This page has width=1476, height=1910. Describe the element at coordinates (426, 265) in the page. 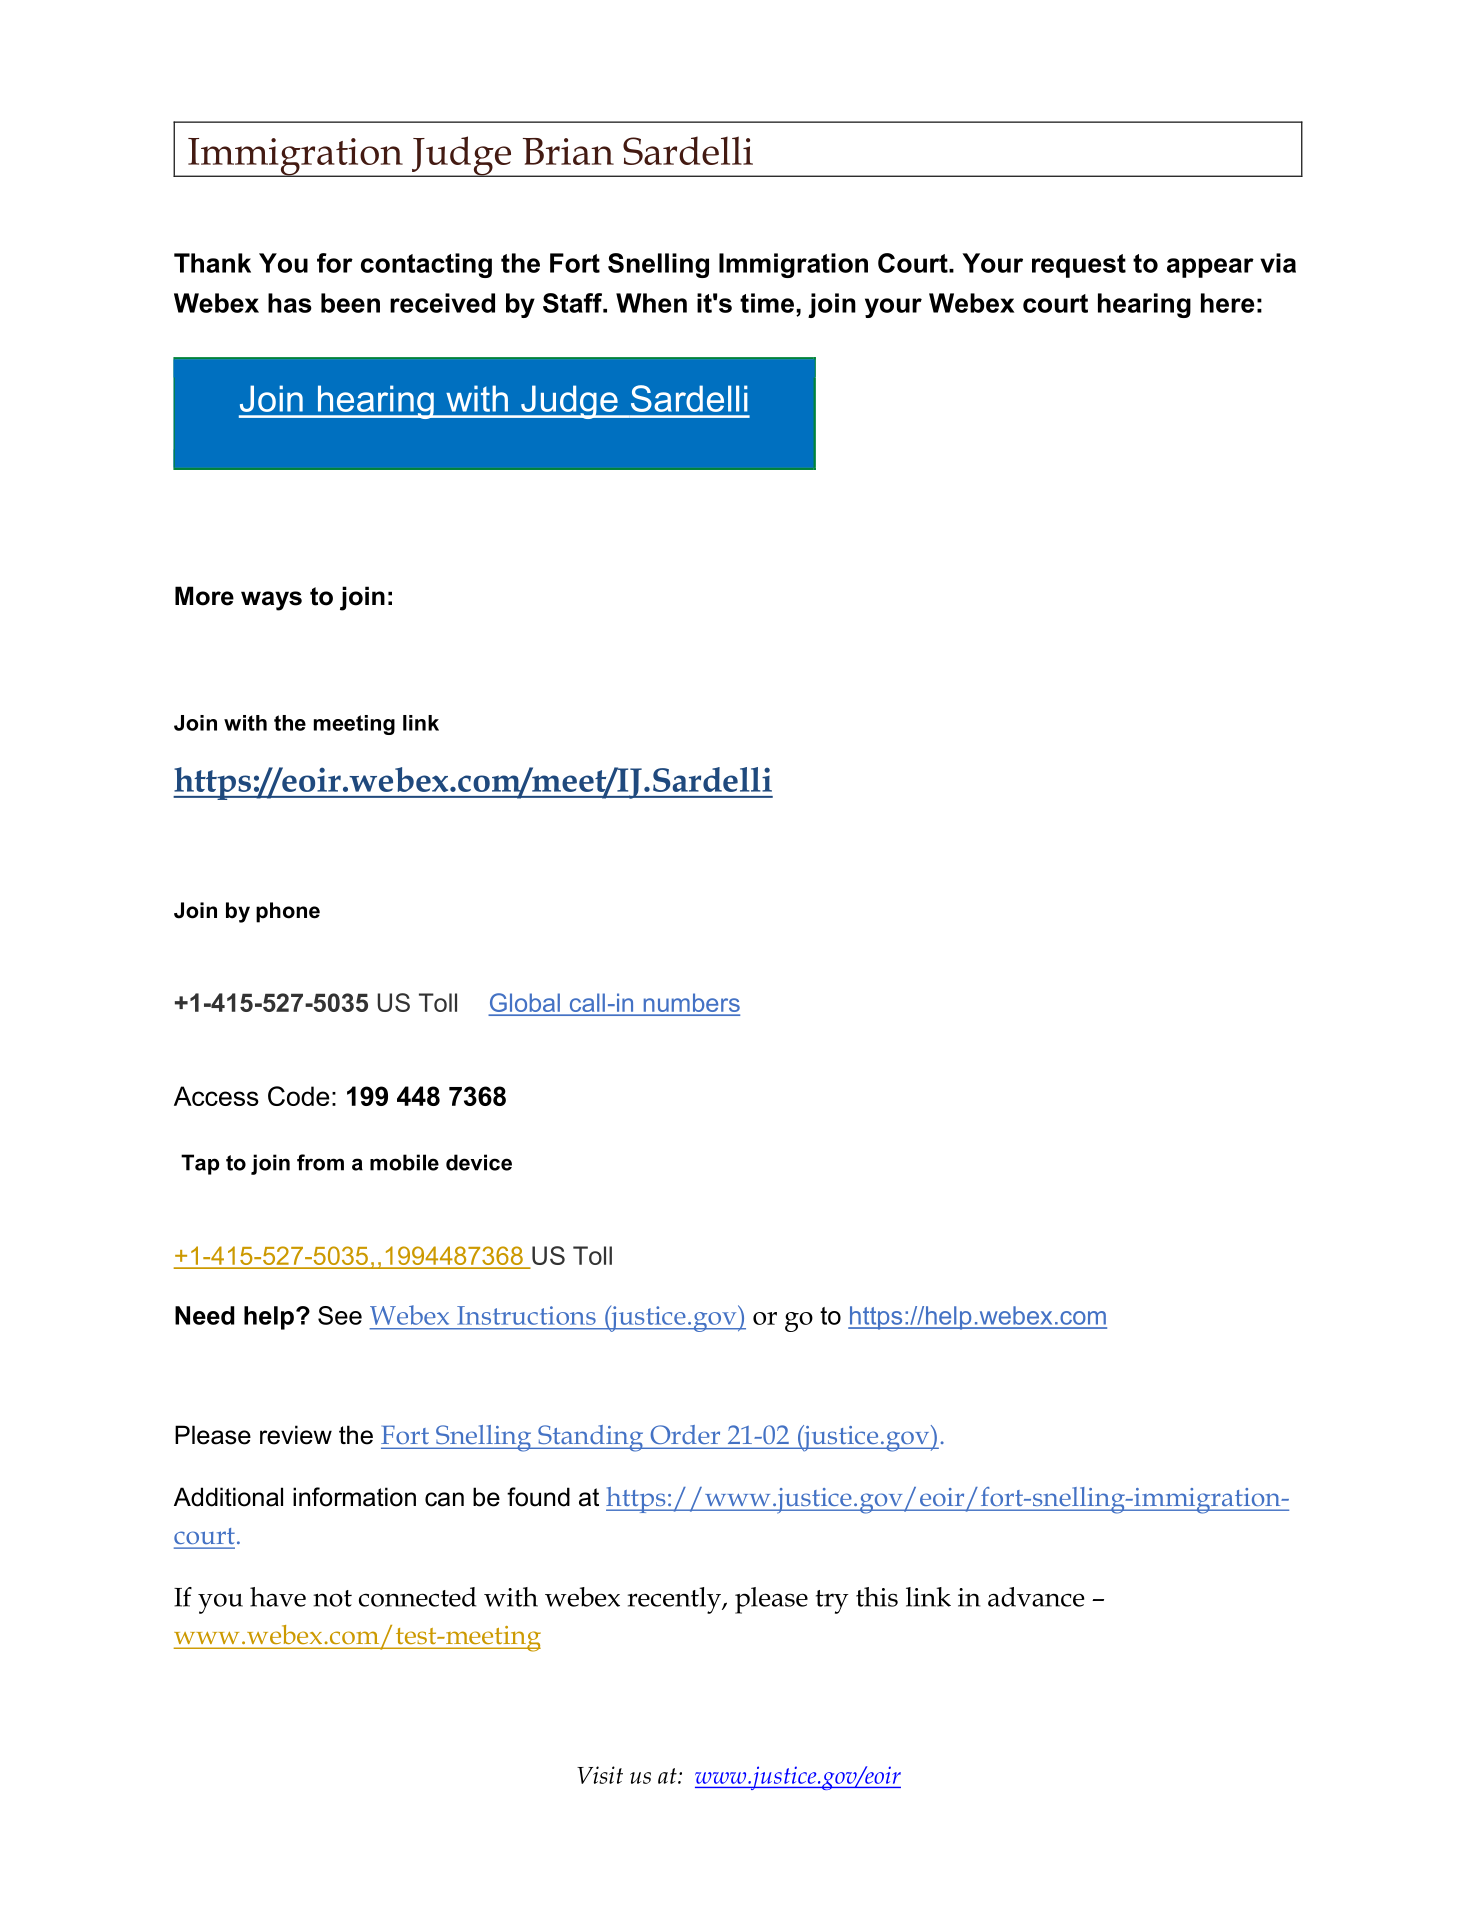

I see `contacting` at that location.
